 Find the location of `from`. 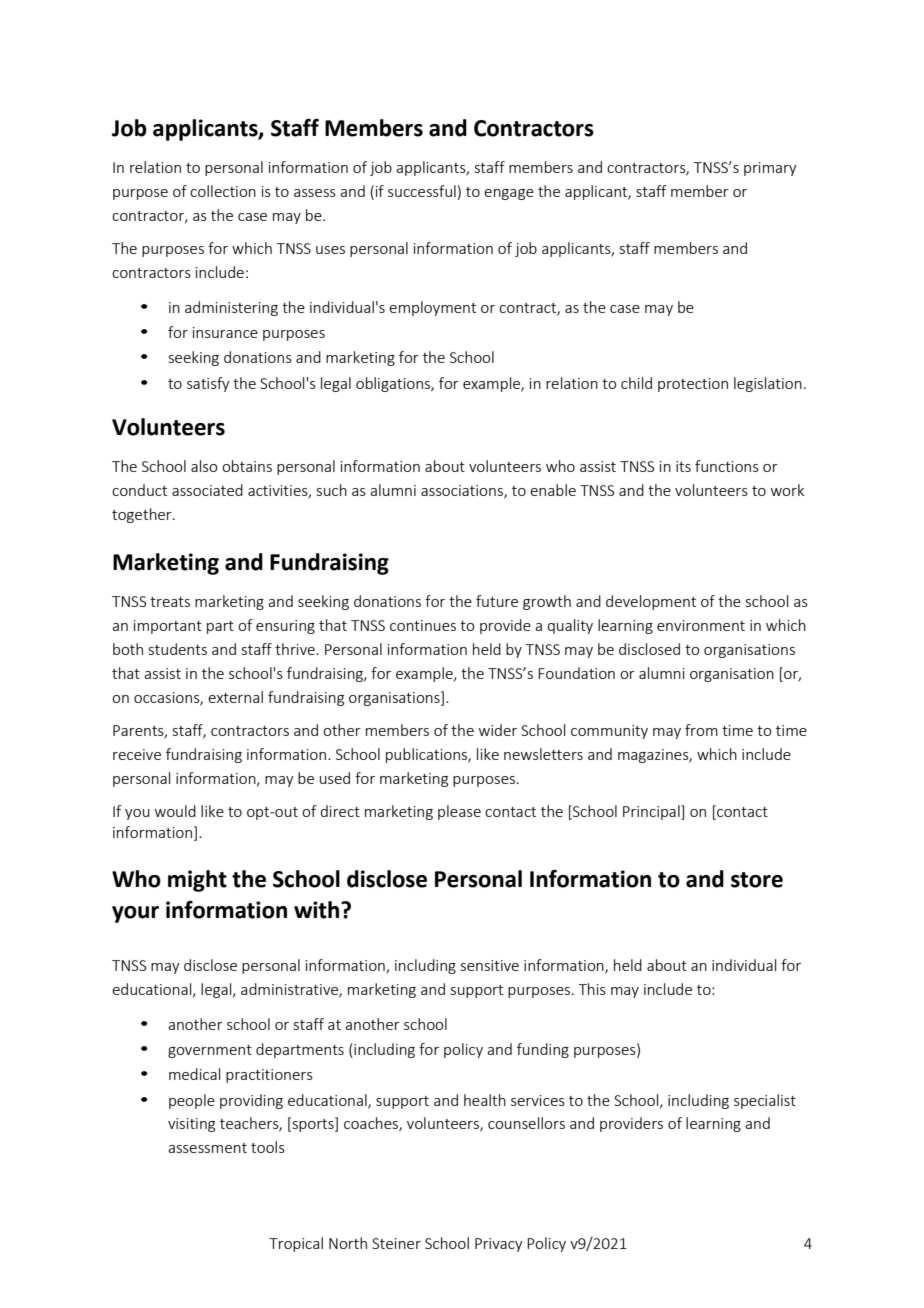

from is located at coordinates (701, 730).
